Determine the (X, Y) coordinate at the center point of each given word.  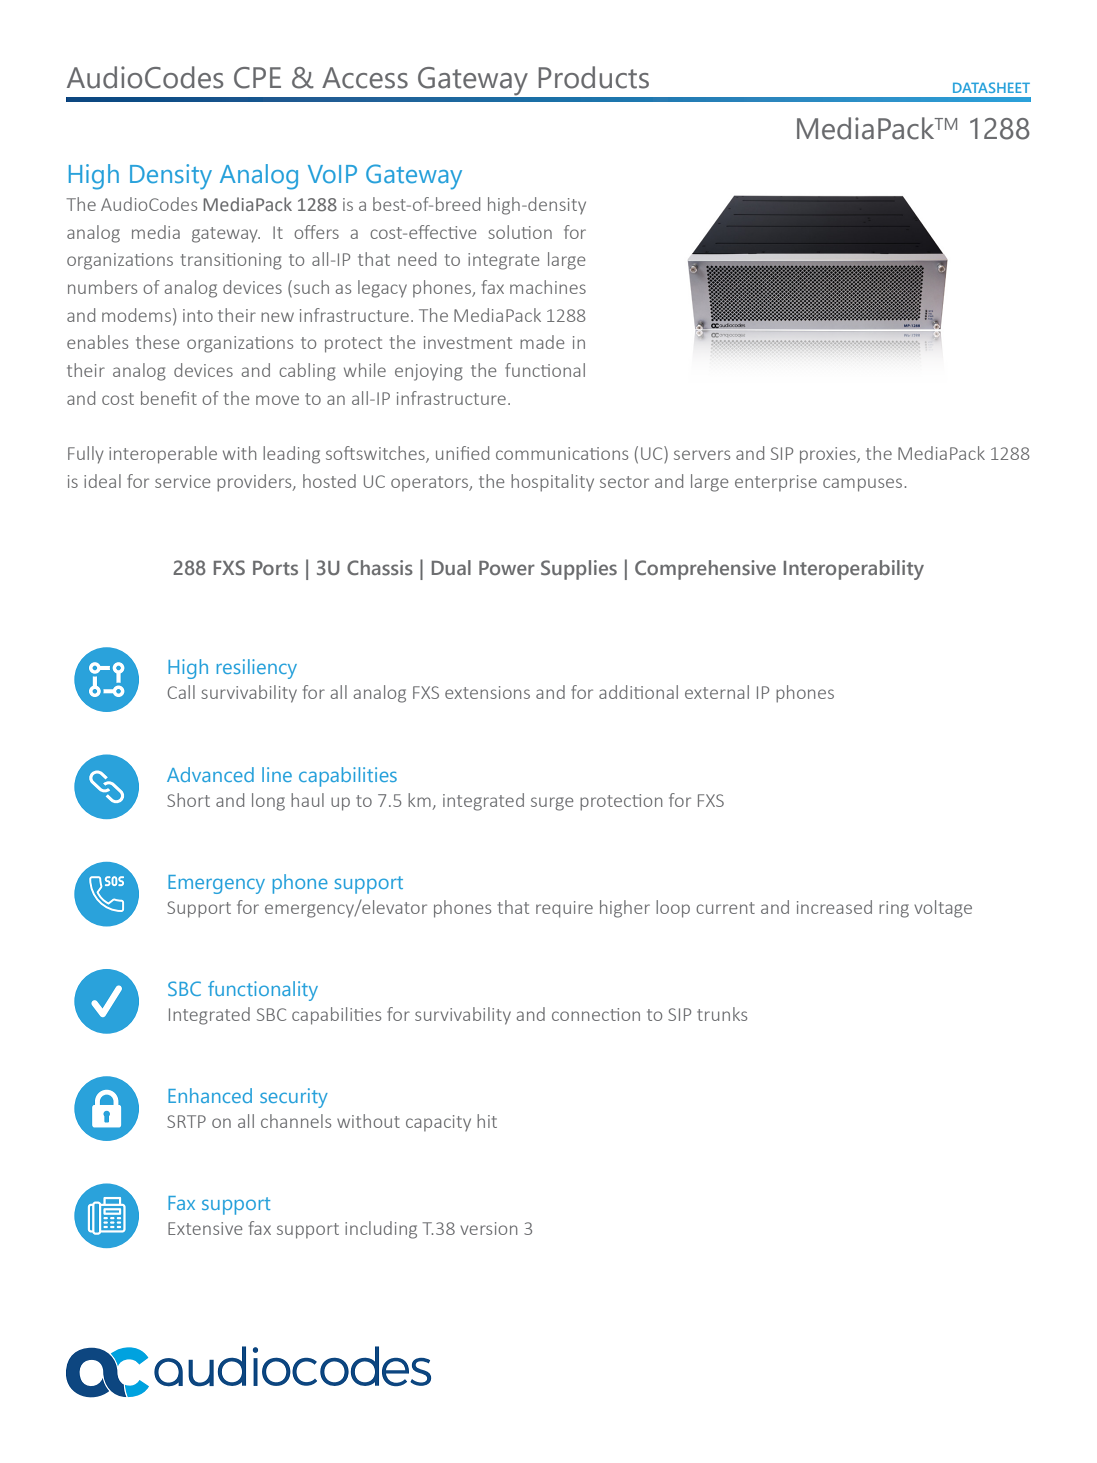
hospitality (552, 483)
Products (593, 77)
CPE (257, 78)
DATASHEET (991, 87)
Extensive (205, 1228)
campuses (862, 485)
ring (894, 909)
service (183, 481)
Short (188, 800)
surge (552, 804)
